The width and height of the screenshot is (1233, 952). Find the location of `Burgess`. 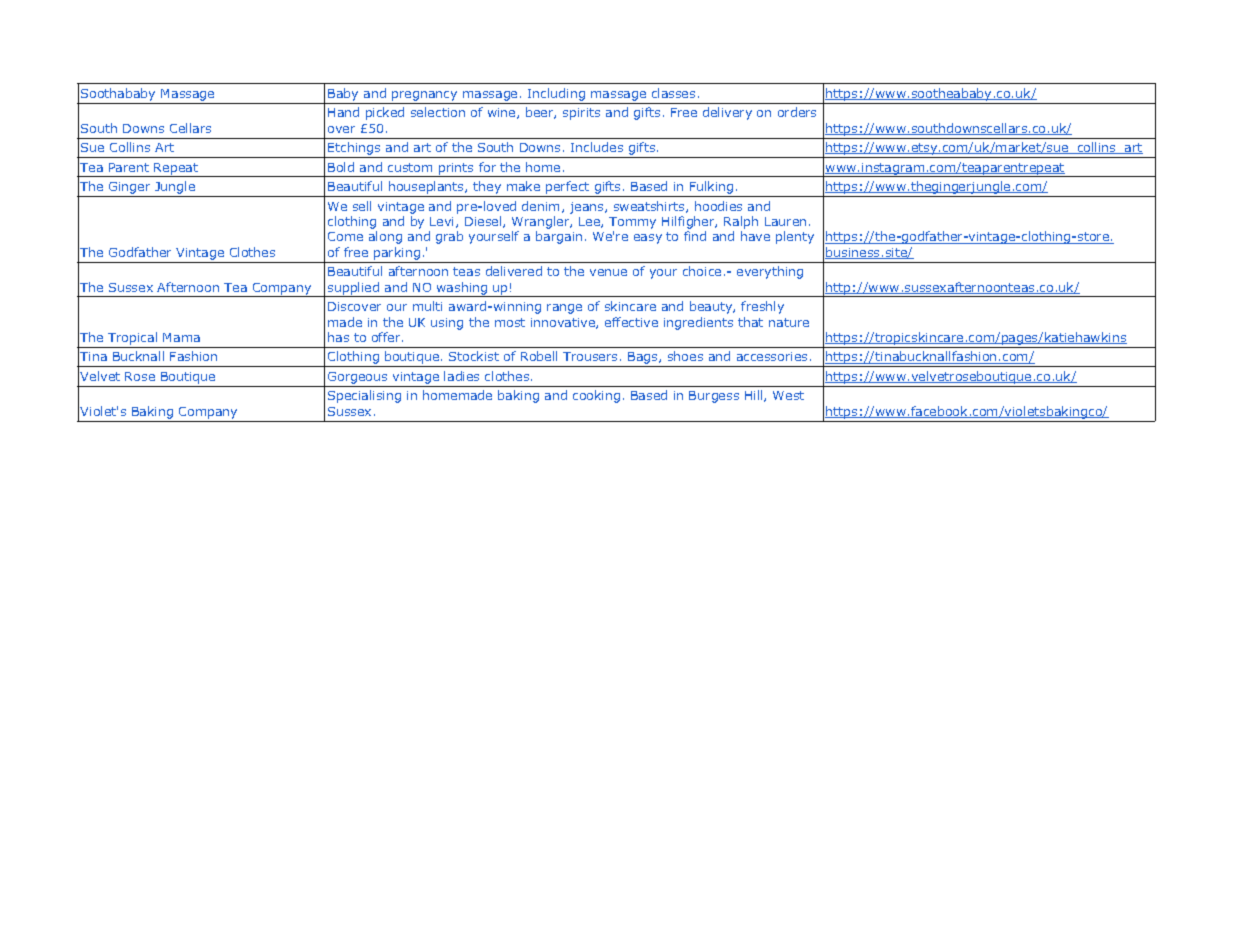

Burgess is located at coordinates (714, 397).
